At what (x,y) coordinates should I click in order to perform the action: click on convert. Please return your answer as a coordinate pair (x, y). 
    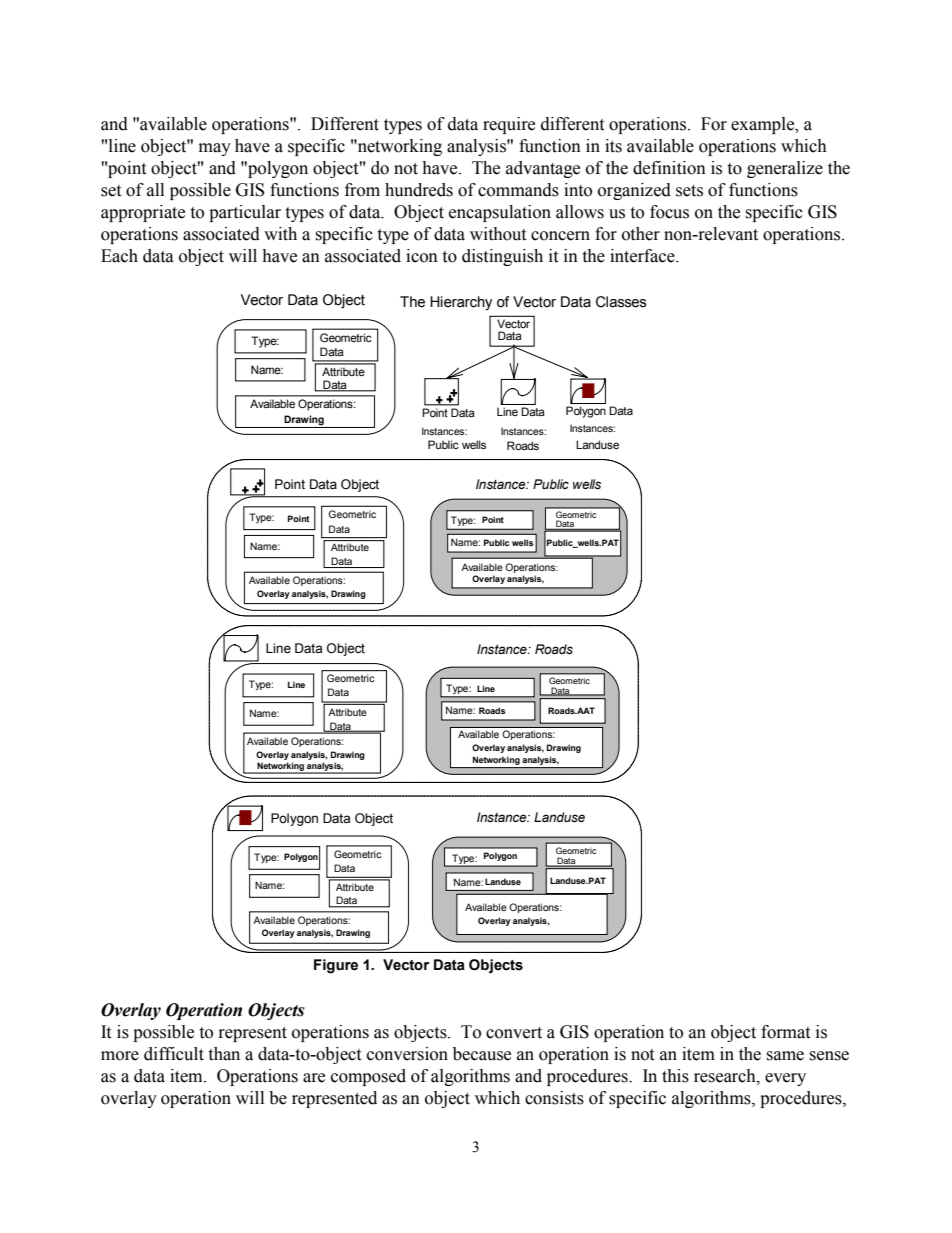
    Looking at the image, I should click on (514, 1033).
